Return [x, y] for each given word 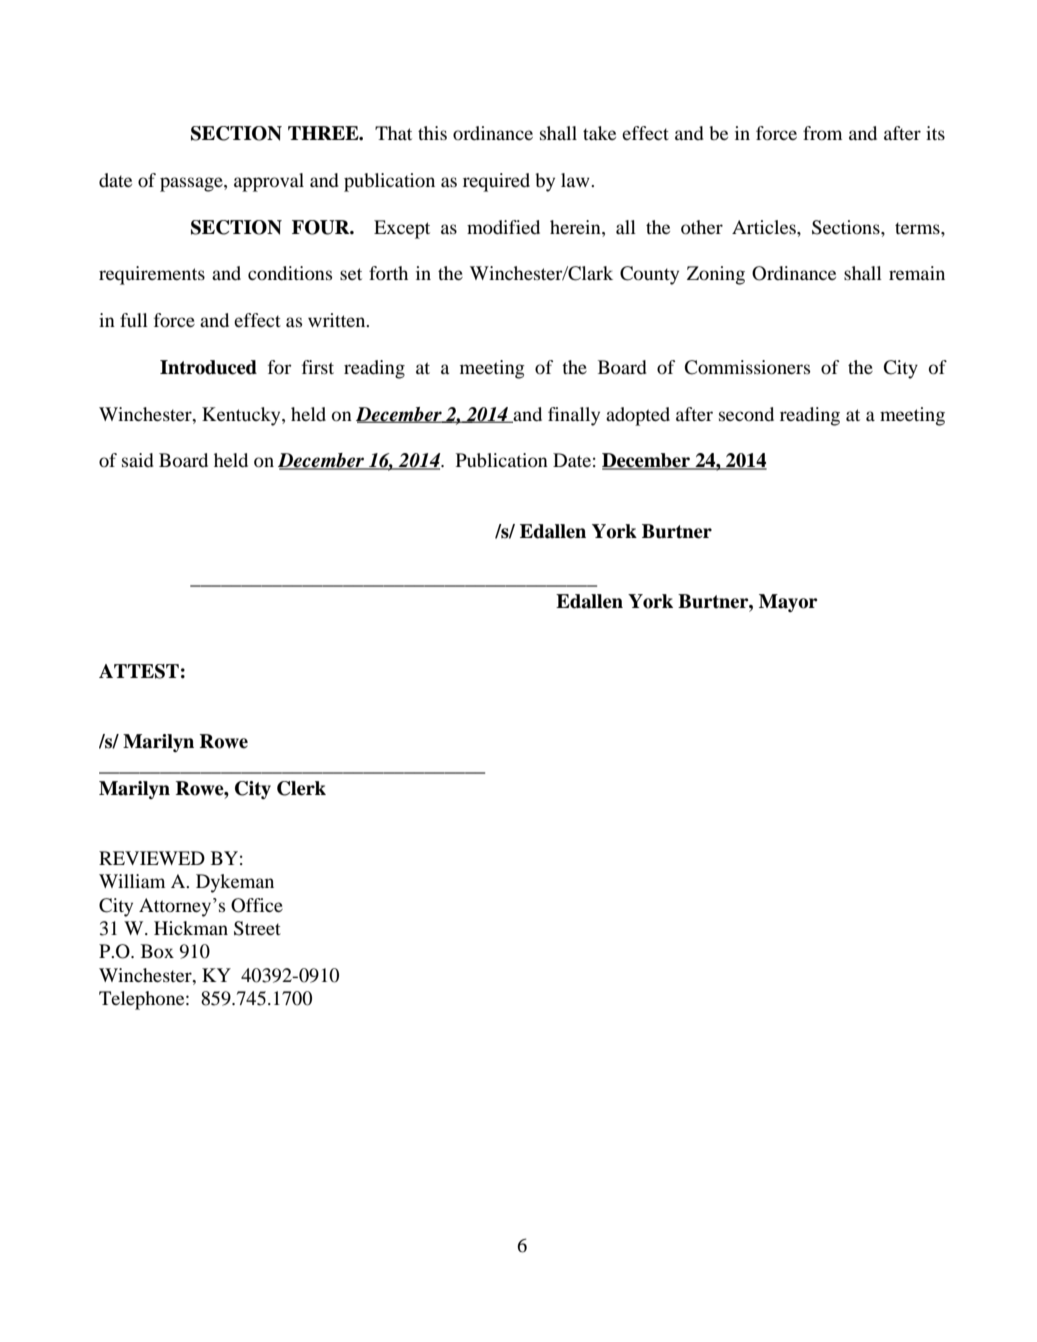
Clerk [301, 788]
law [576, 180]
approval [269, 182]
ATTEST [139, 671]
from [822, 133]
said [138, 460]
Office [257, 905]
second [746, 414]
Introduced [208, 367]
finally [574, 416]
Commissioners [747, 367]
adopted [638, 416]
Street [257, 928]
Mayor [788, 603]
